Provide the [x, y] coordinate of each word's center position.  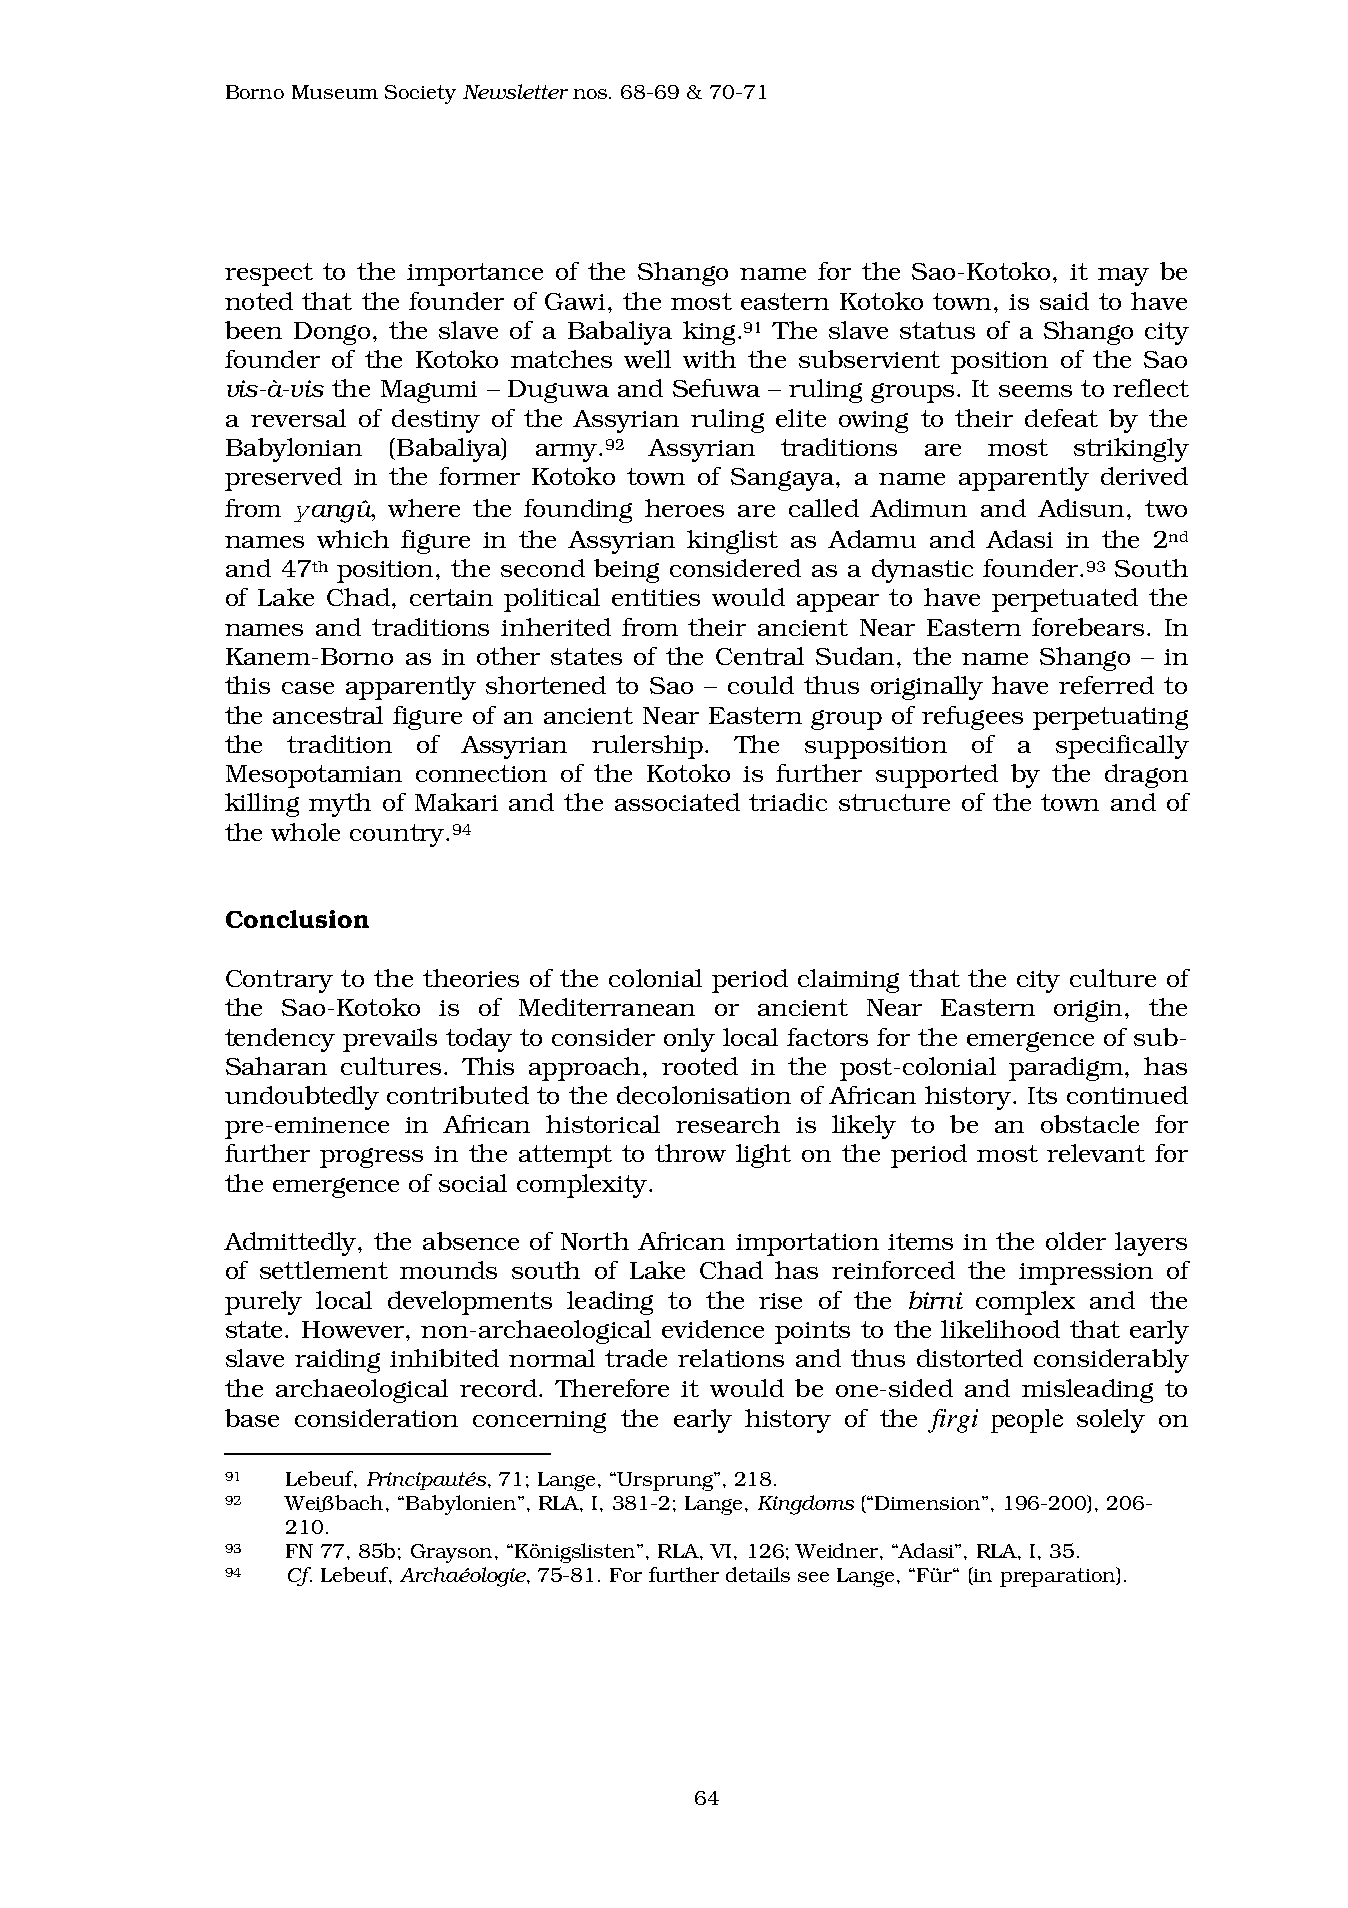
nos [591, 94]
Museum [335, 92]
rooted [700, 1066]
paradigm [1067, 1069]
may [1123, 277]
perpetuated [1065, 600]
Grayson [453, 1553]
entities [656, 597]
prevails [390, 1040]
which [353, 539]
